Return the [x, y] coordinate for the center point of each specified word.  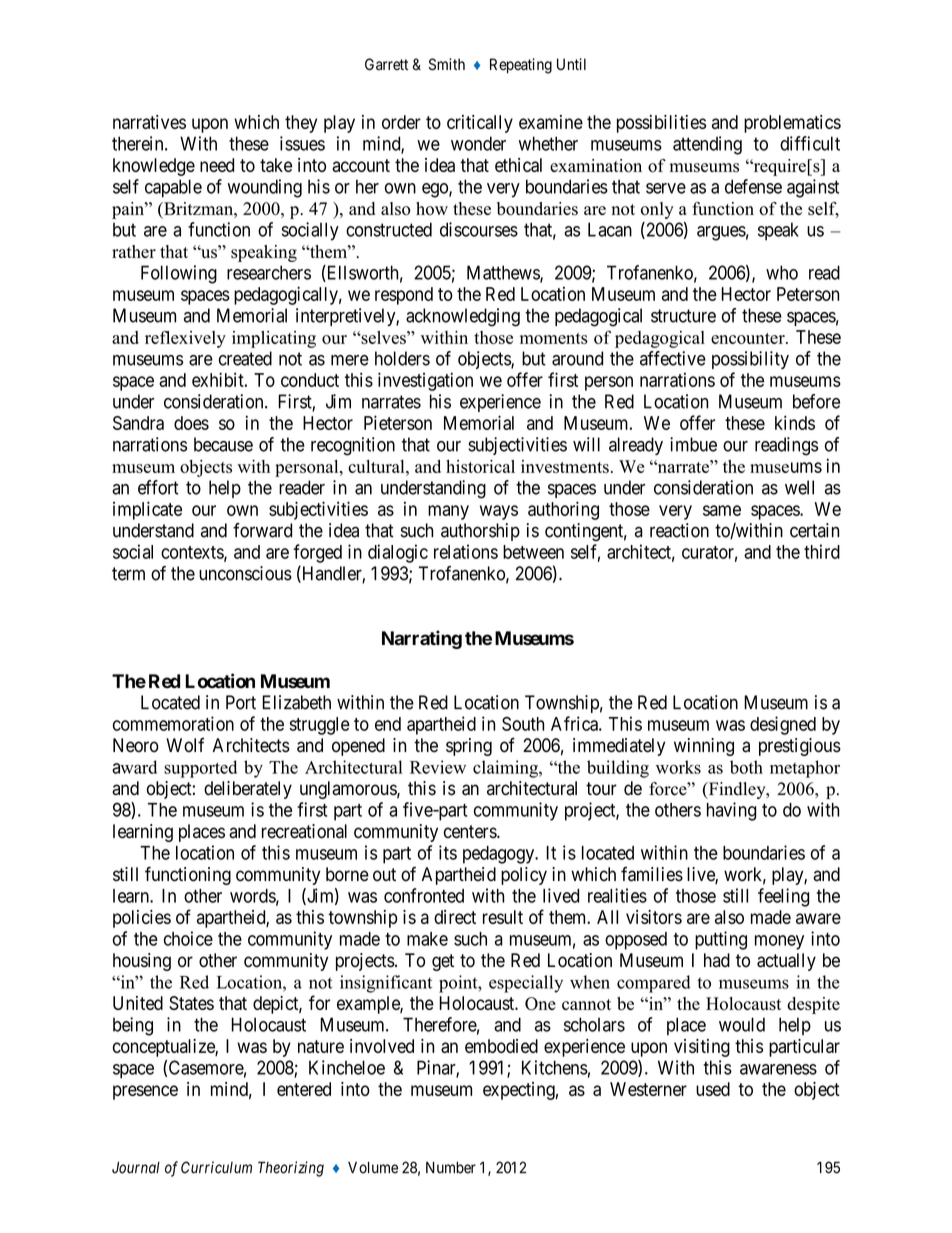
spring [469, 747]
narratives [149, 122]
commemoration [173, 723]
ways [499, 512]
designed [783, 725]
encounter [749, 338]
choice [188, 938]
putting [721, 940]
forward [262, 530]
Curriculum [216, 1167]
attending [707, 145]
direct [455, 917]
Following [179, 274]
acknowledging [463, 317]
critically [480, 124]
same [722, 510]
